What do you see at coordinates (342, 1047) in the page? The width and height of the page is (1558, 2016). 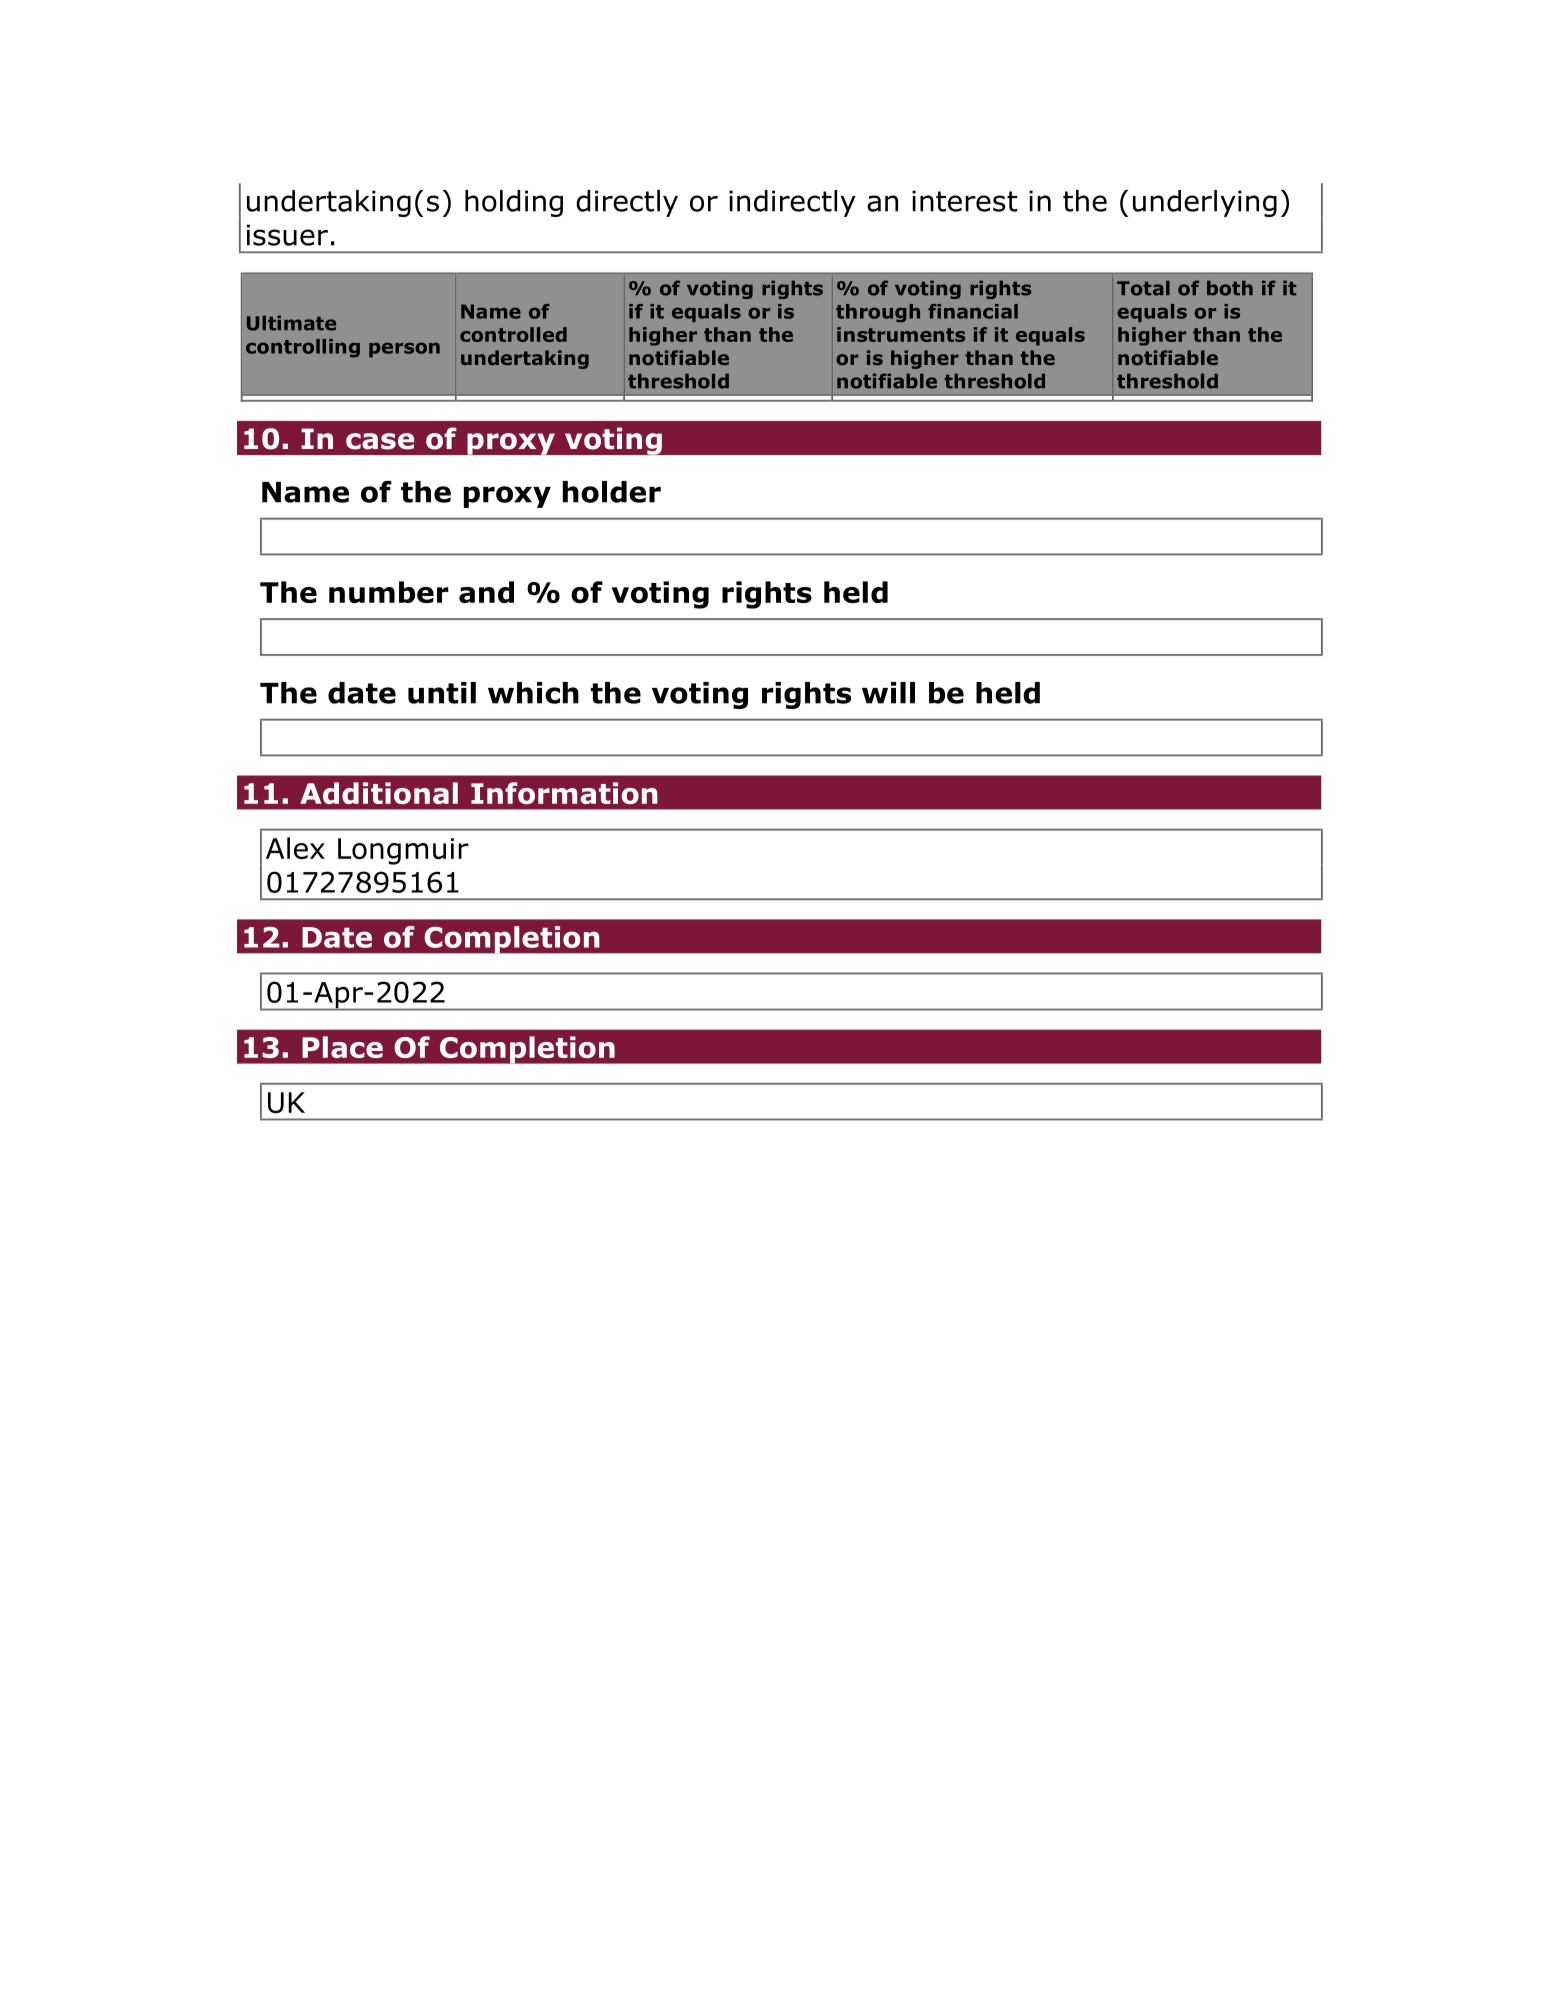 I see `Place` at bounding box center [342, 1047].
